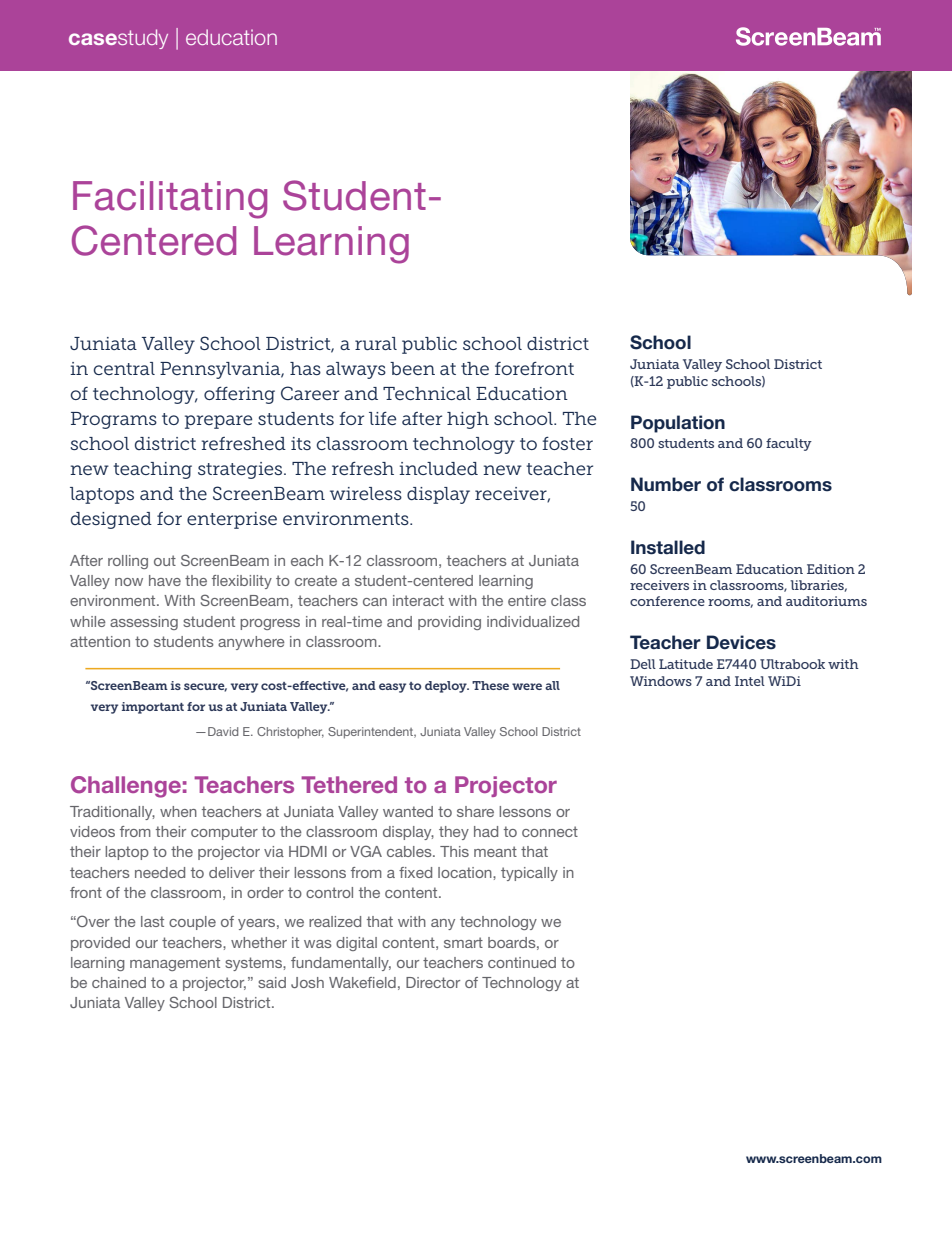 The height and width of the page is (1233, 952). I want to click on smart, so click(463, 942).
